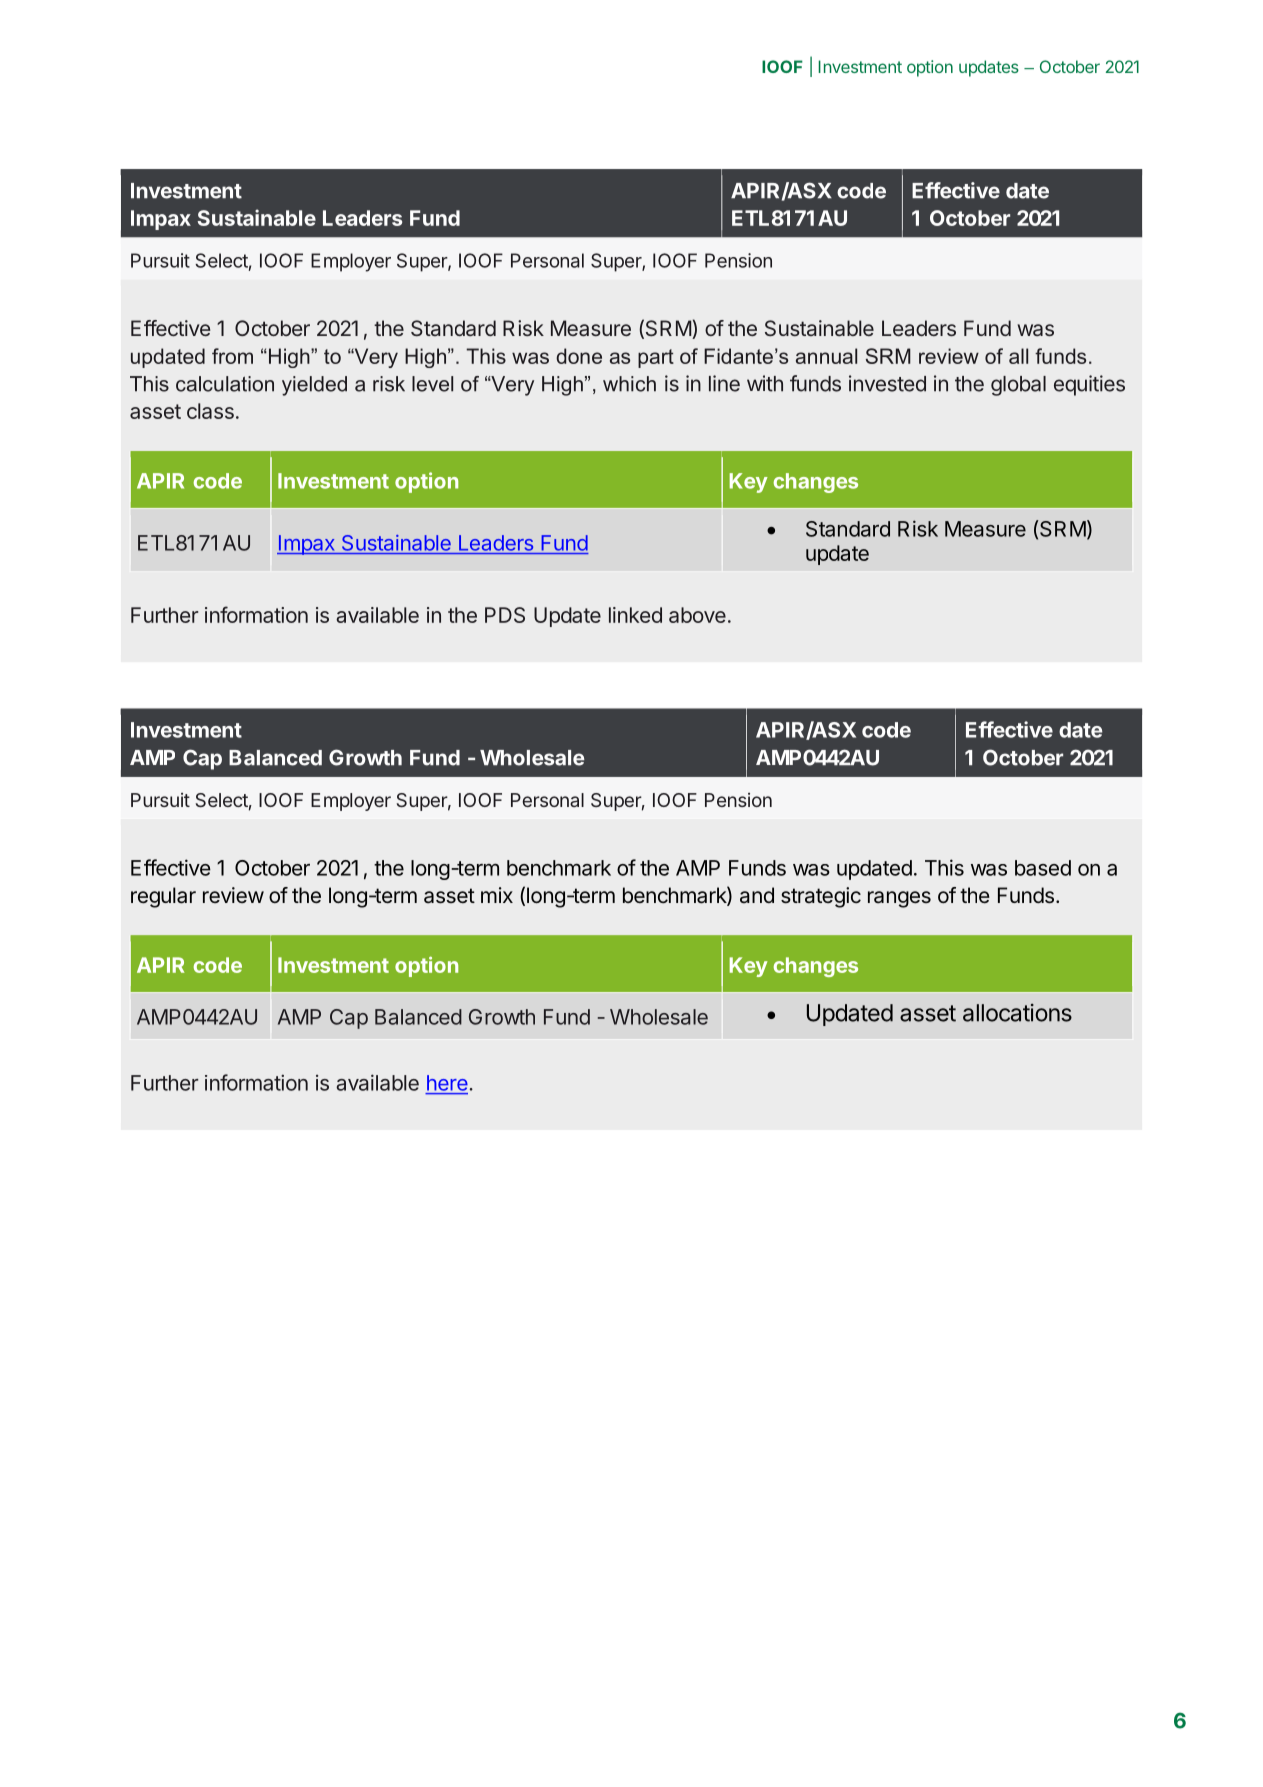  What do you see at coordinates (163, 897) in the screenshot?
I see `regular` at bounding box center [163, 897].
